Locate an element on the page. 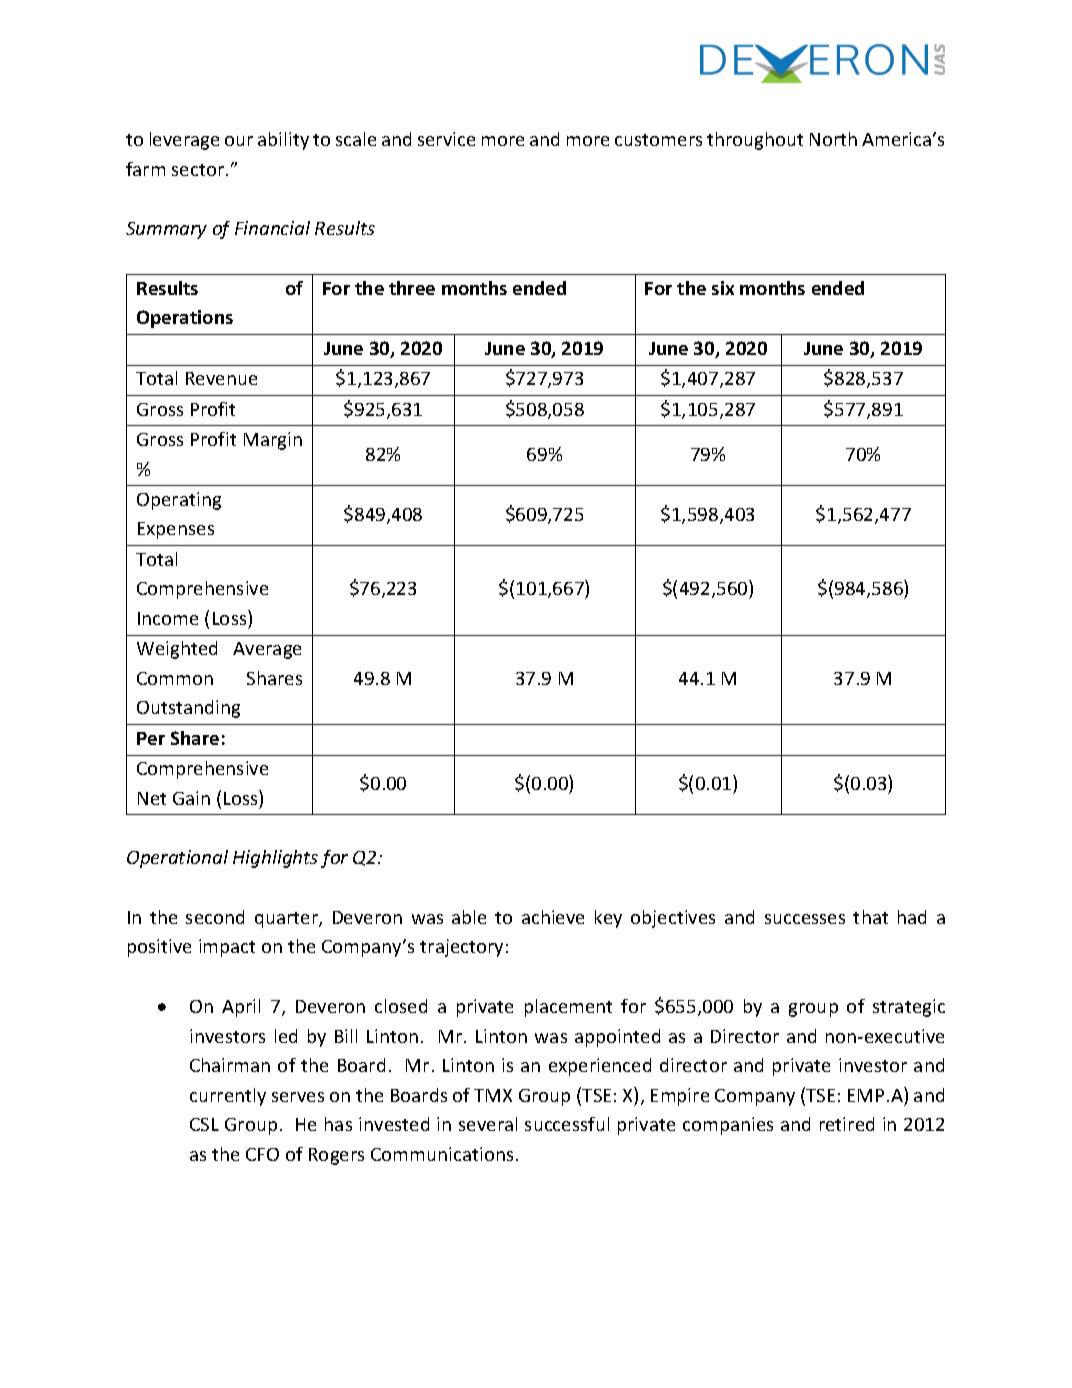 This image has width=1072, height=1388. successful is located at coordinates (567, 1124).
